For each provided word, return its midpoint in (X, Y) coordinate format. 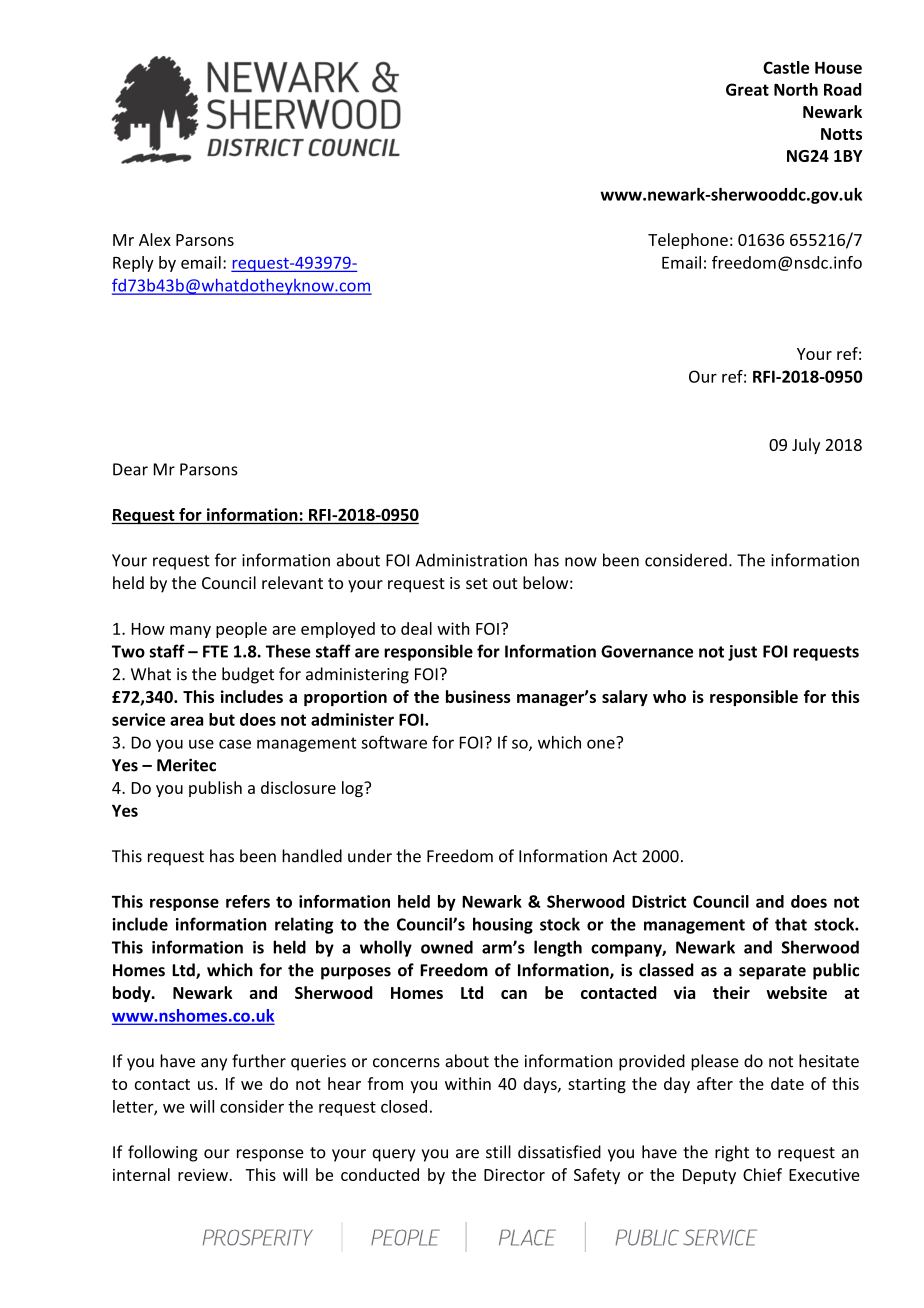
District (659, 901)
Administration (471, 560)
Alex (155, 239)
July (806, 446)
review (203, 1175)
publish (215, 789)
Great (747, 89)
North (796, 89)
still (498, 1152)
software (394, 742)
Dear (130, 469)
